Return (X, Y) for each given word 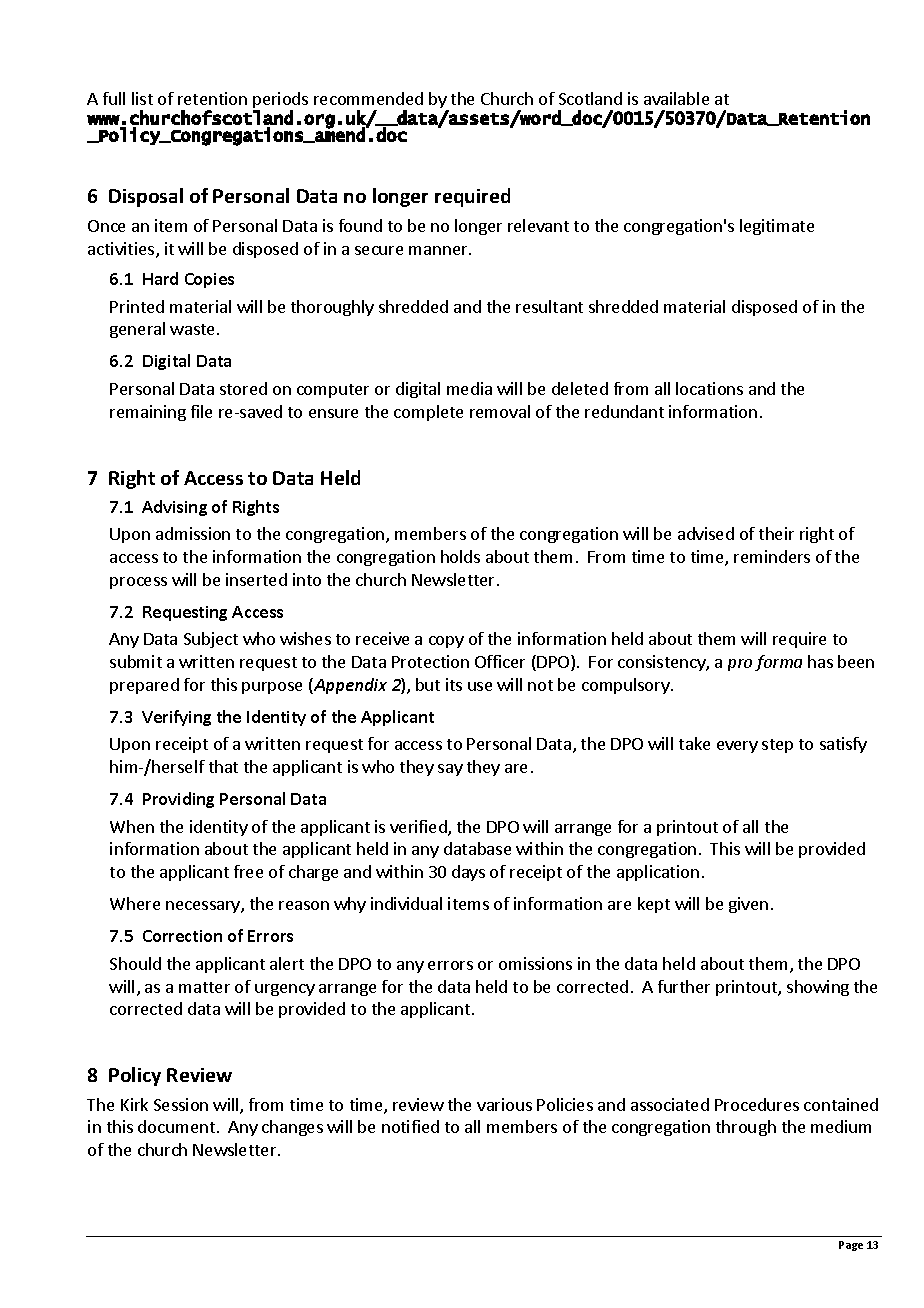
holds (460, 556)
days (468, 873)
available (676, 98)
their (776, 533)
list (142, 98)
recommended (368, 98)
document (176, 1126)
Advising (174, 508)
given (748, 905)
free (248, 871)
